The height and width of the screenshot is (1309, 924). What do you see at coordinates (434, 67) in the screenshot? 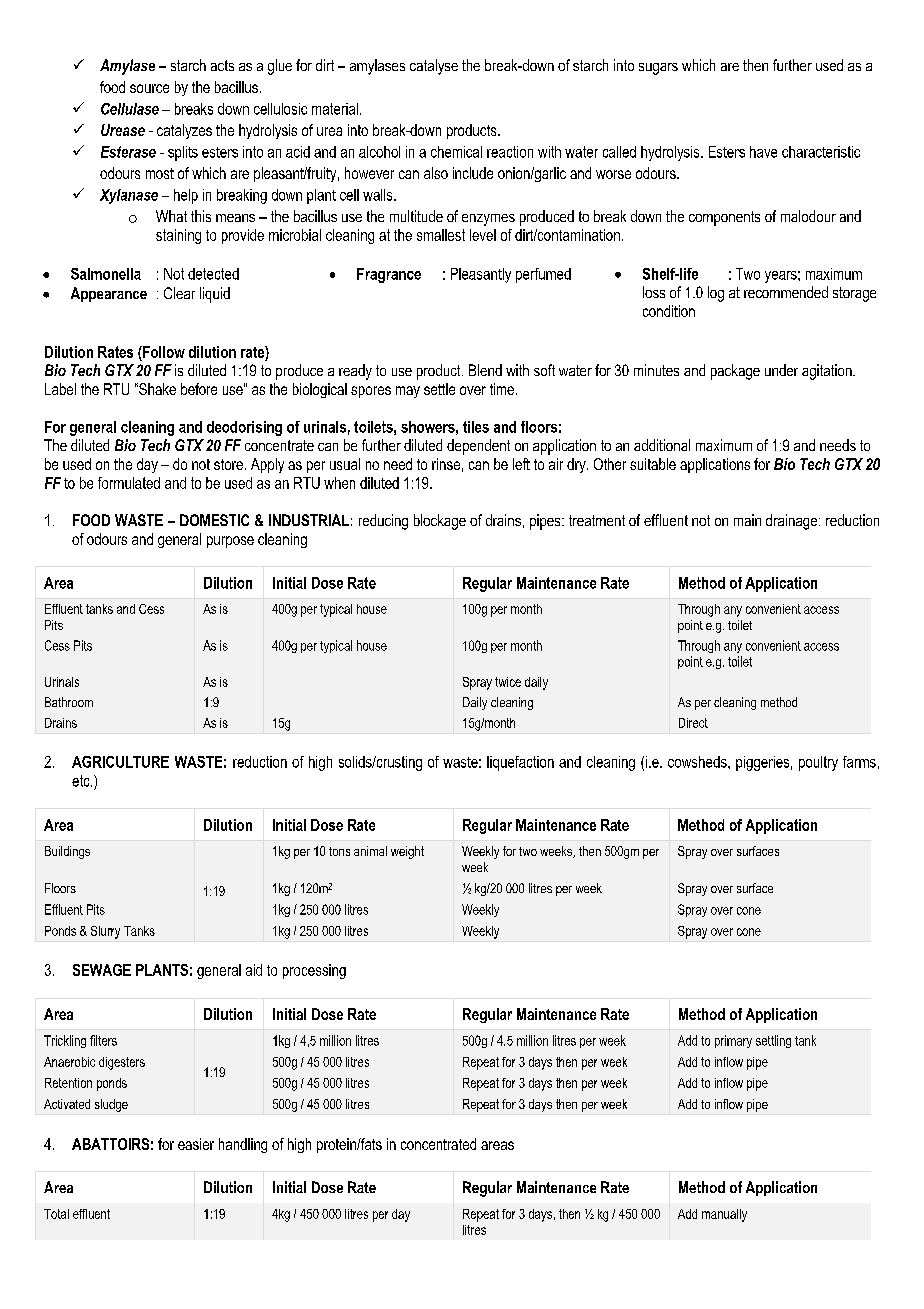
I see `catalyse` at bounding box center [434, 67].
